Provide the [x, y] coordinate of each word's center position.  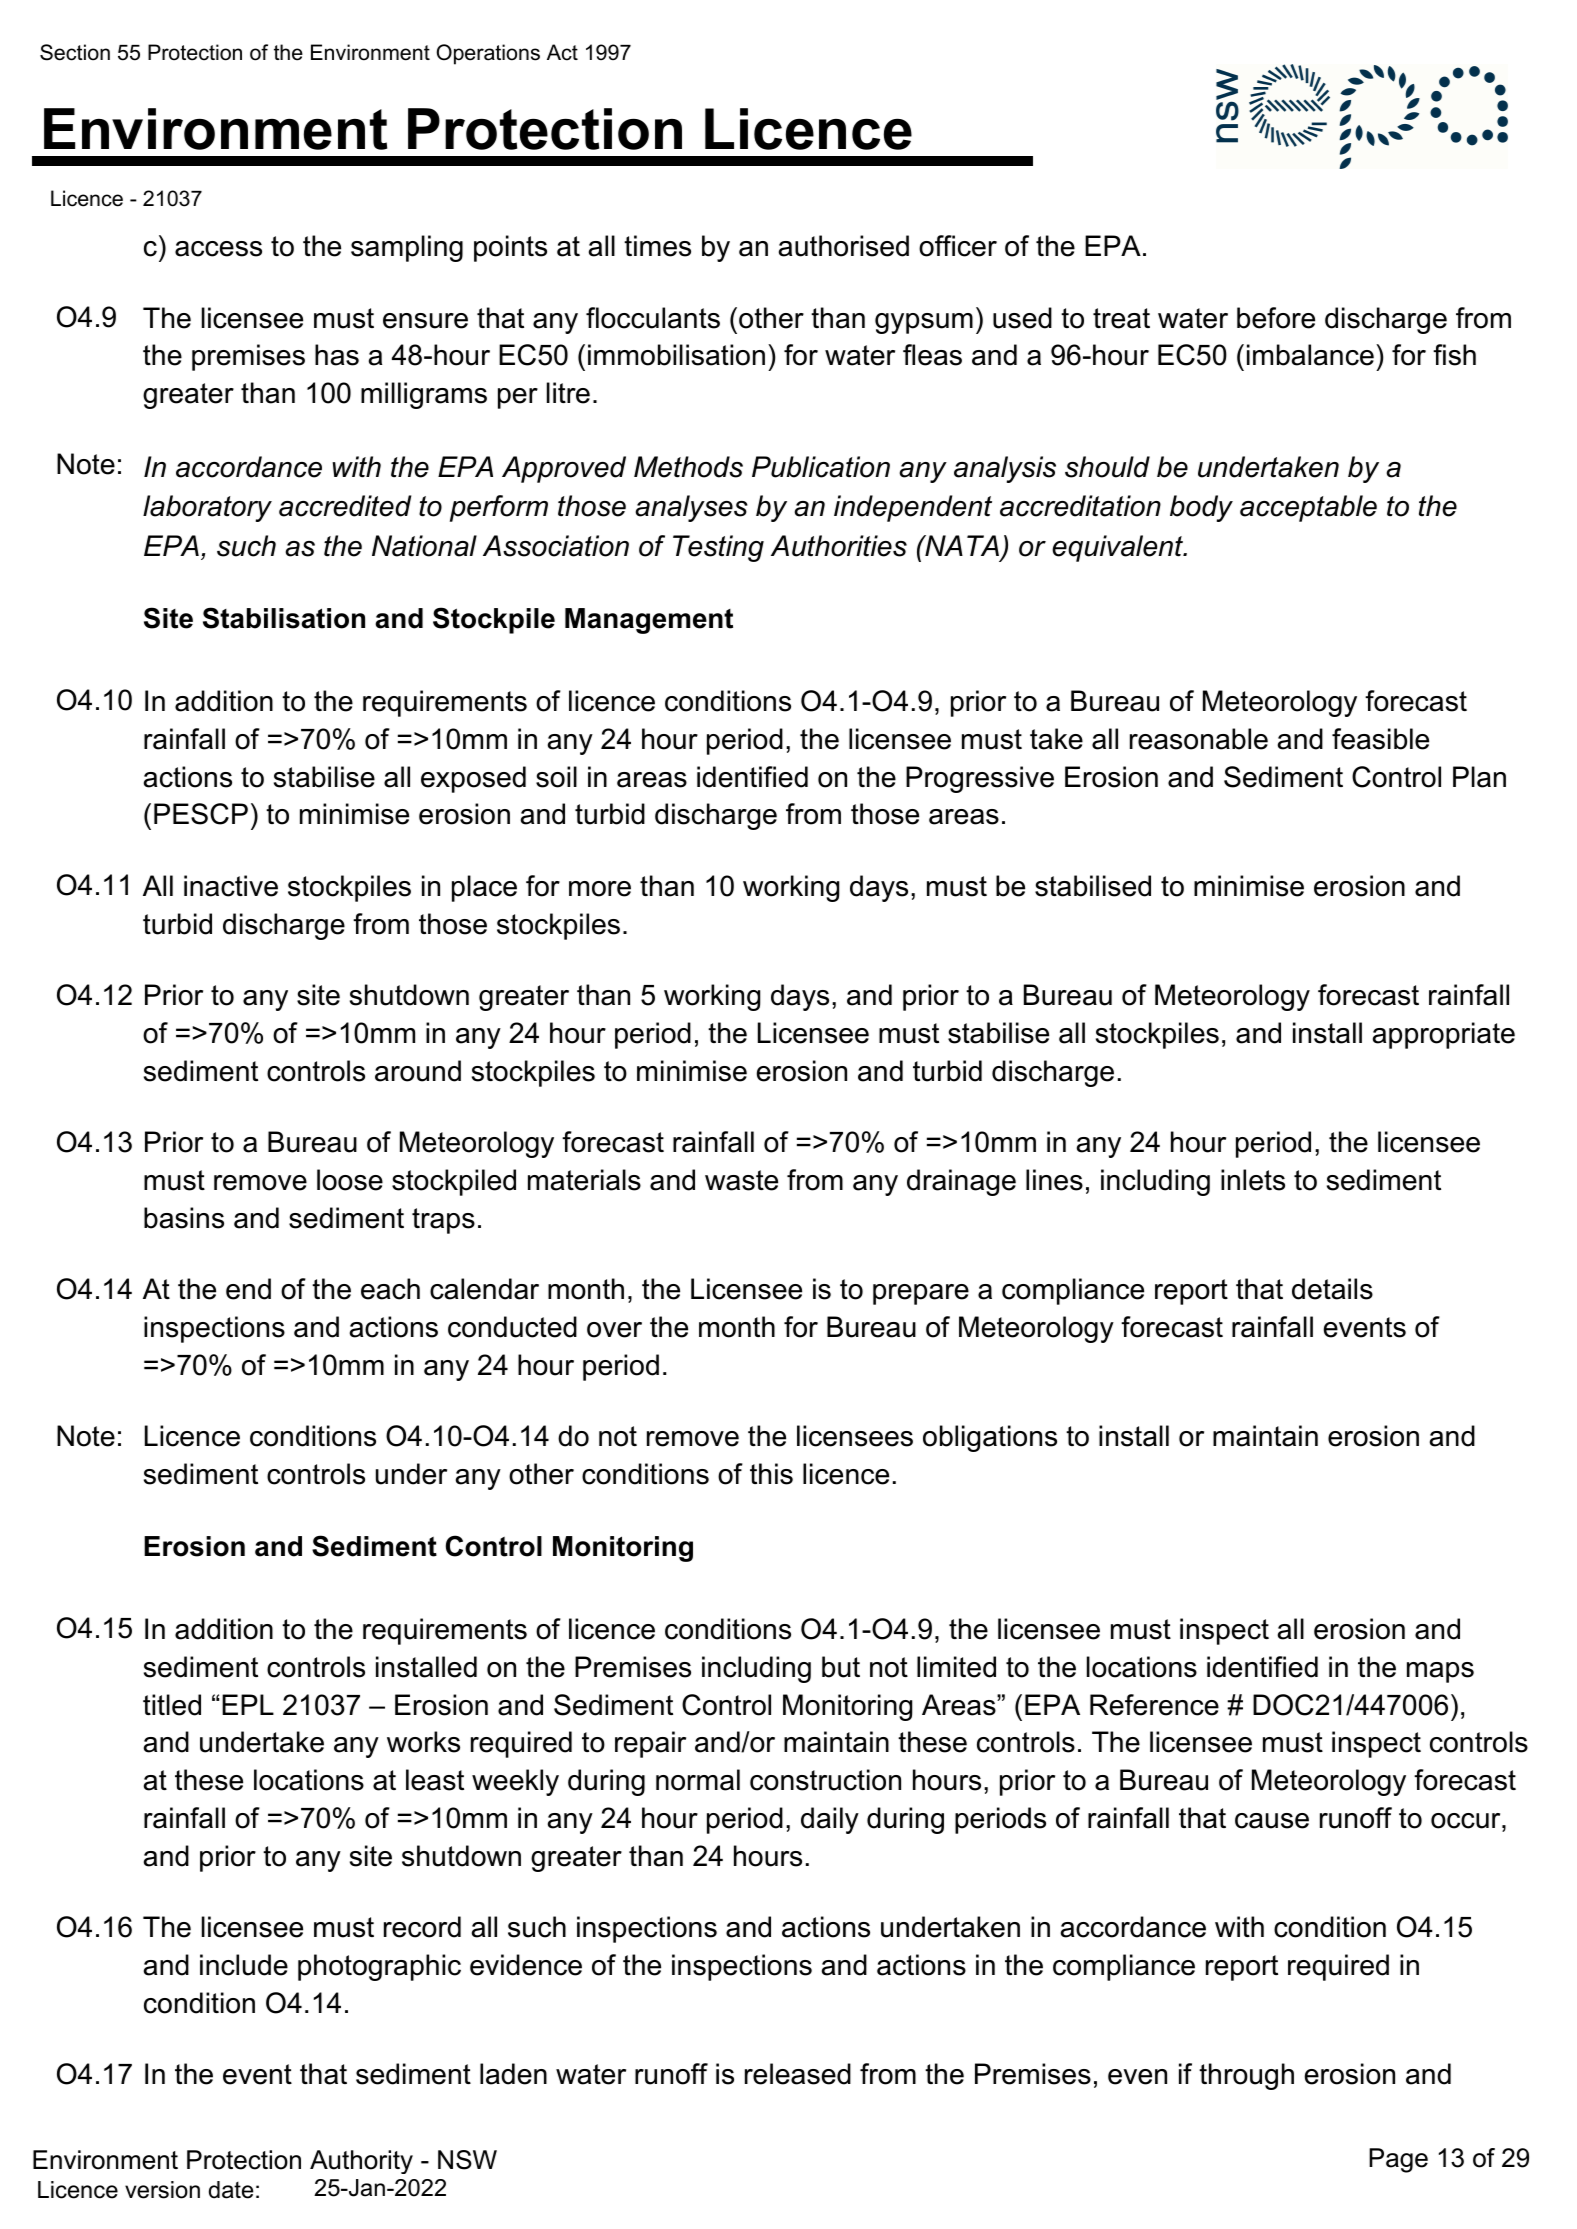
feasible [1380, 739]
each [390, 1289]
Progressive [980, 779]
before [1276, 318]
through [1246, 2076]
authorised [844, 246]
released [798, 2074]
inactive [231, 886]
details [1332, 1289]
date [231, 2190]
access [218, 249]
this [771, 1474]
